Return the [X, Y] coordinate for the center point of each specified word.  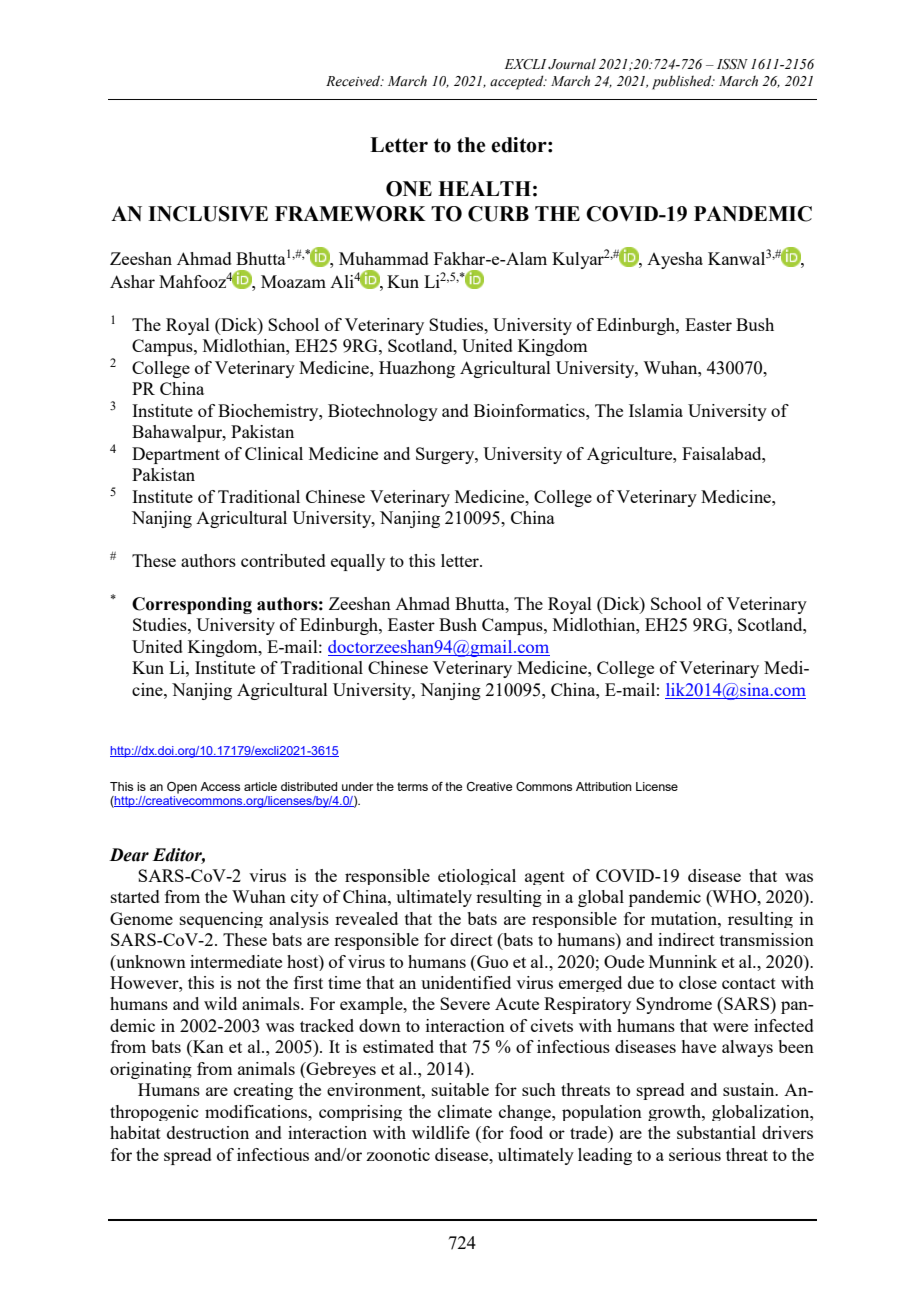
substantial [716, 1132]
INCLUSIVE [208, 214]
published [683, 82]
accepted [518, 82]
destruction [208, 1132]
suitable [460, 1089]
